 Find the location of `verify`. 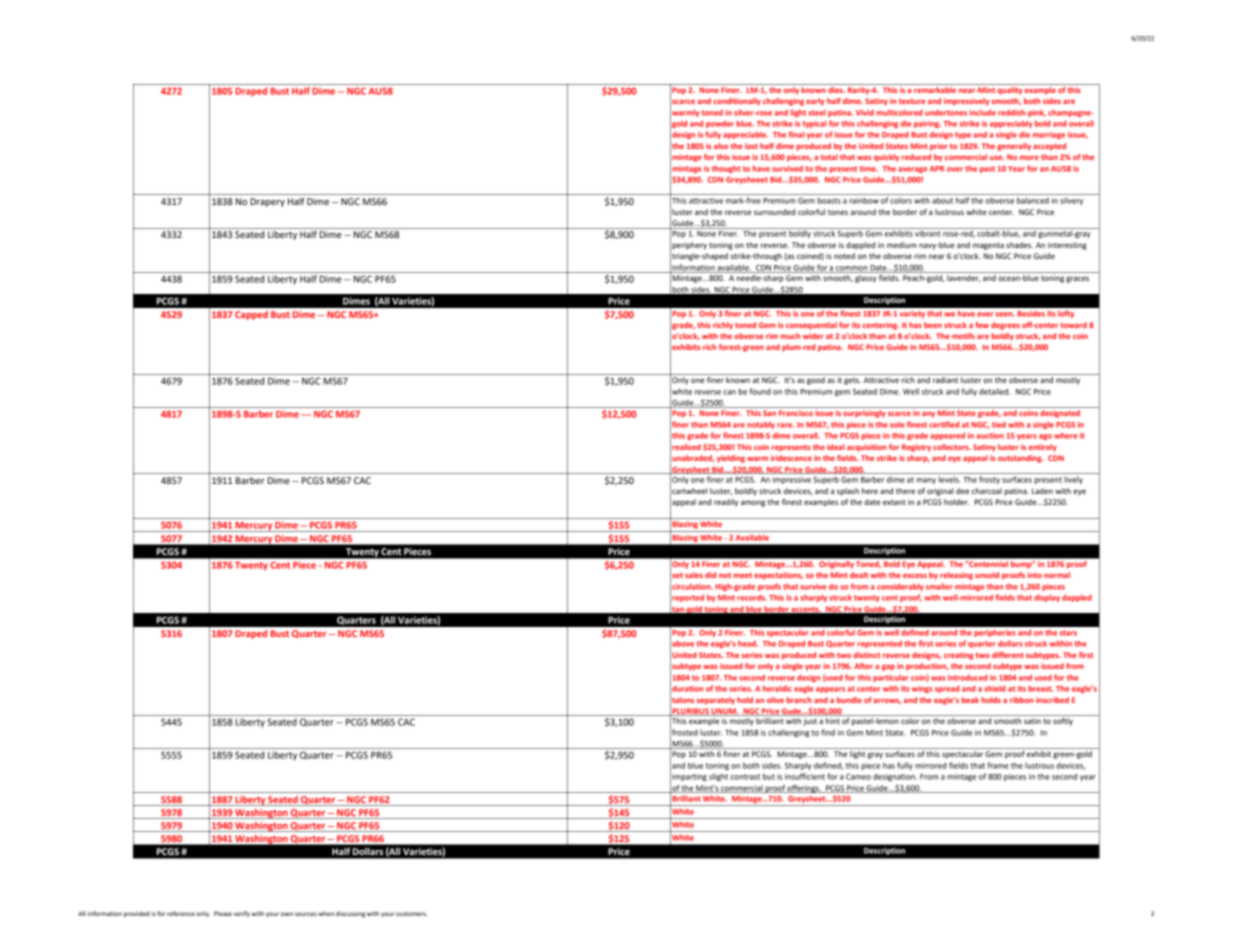

verify is located at coordinates (242, 914).
